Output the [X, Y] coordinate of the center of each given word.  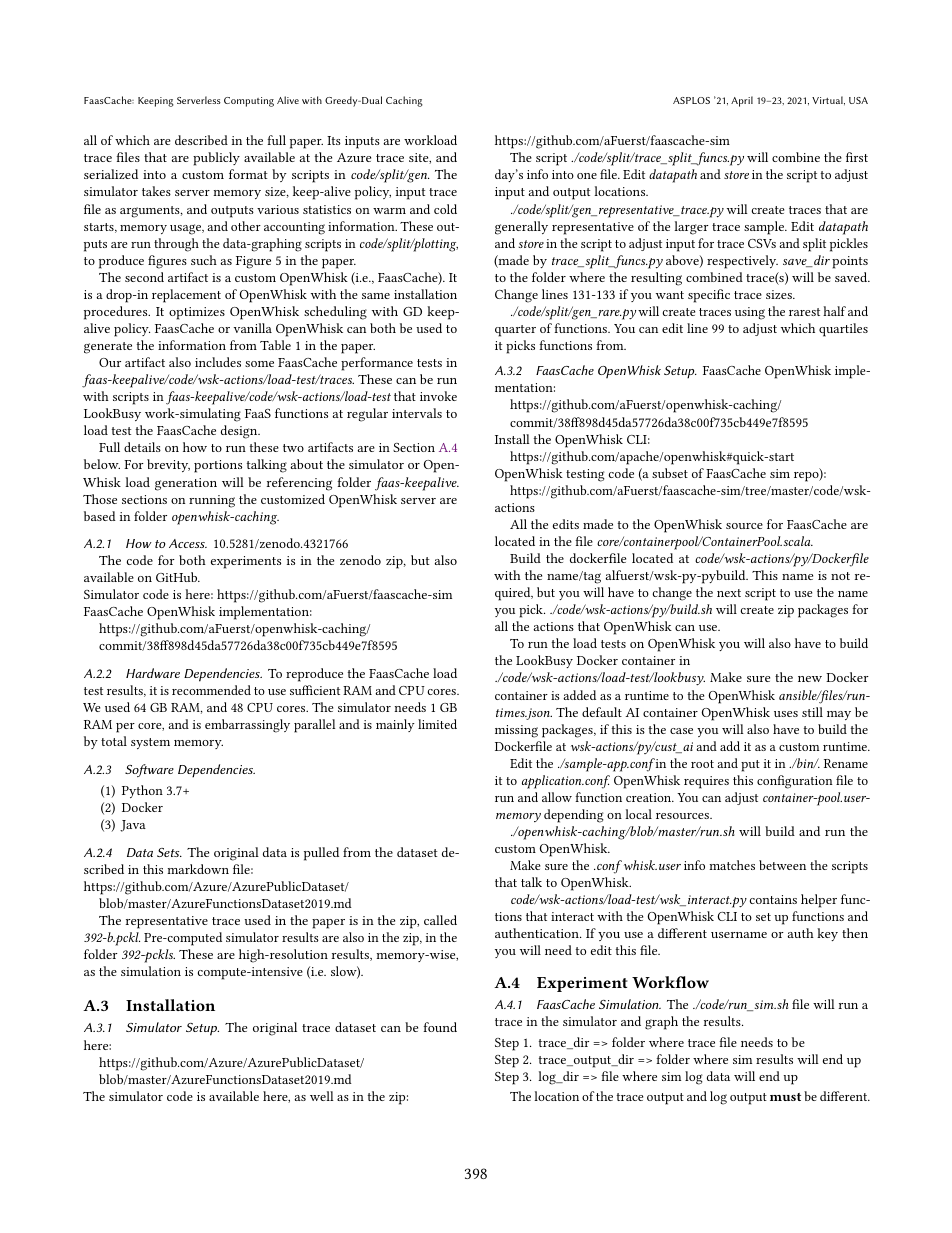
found [440, 1027]
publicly [216, 159]
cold [445, 209]
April [742, 101]
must [785, 1097]
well [322, 1096]
